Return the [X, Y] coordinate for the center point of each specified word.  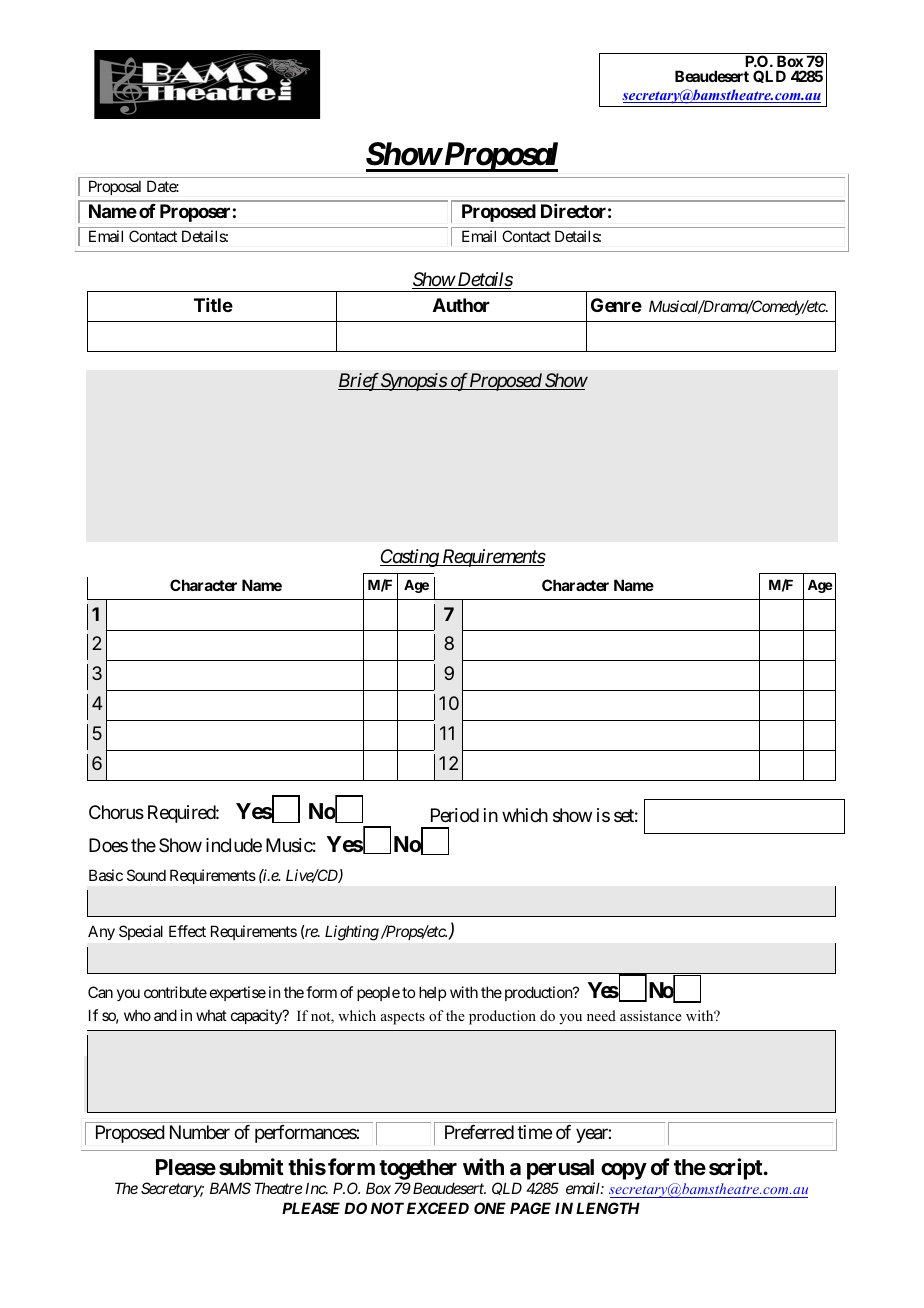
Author [461, 305]
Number [200, 1132]
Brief [359, 382]
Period [455, 815]
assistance [651, 1015]
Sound [146, 875]
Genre [616, 305]
